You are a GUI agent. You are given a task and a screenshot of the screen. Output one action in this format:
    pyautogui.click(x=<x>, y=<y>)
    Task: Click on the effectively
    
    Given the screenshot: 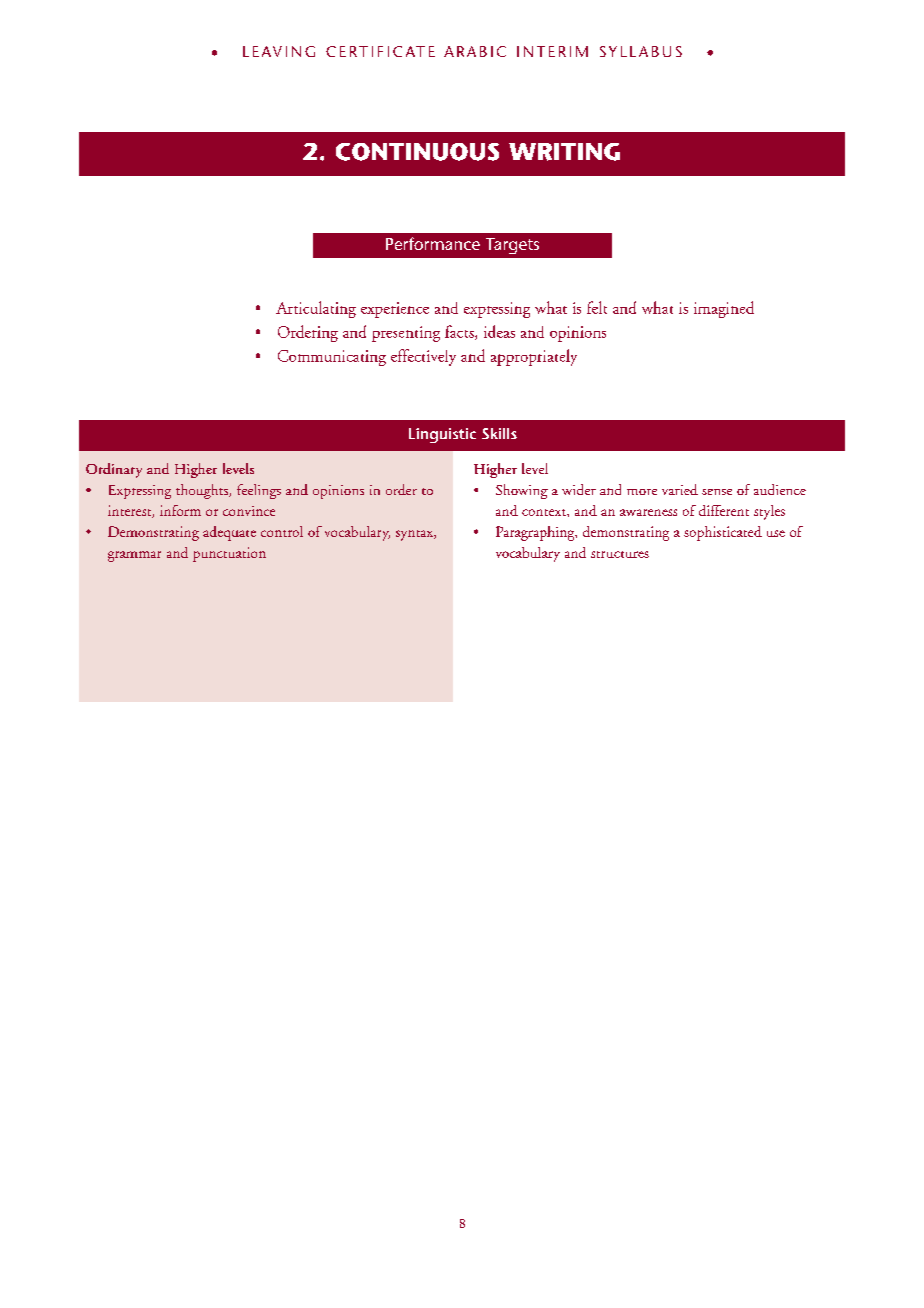 What is the action you would take?
    pyautogui.click(x=423, y=357)
